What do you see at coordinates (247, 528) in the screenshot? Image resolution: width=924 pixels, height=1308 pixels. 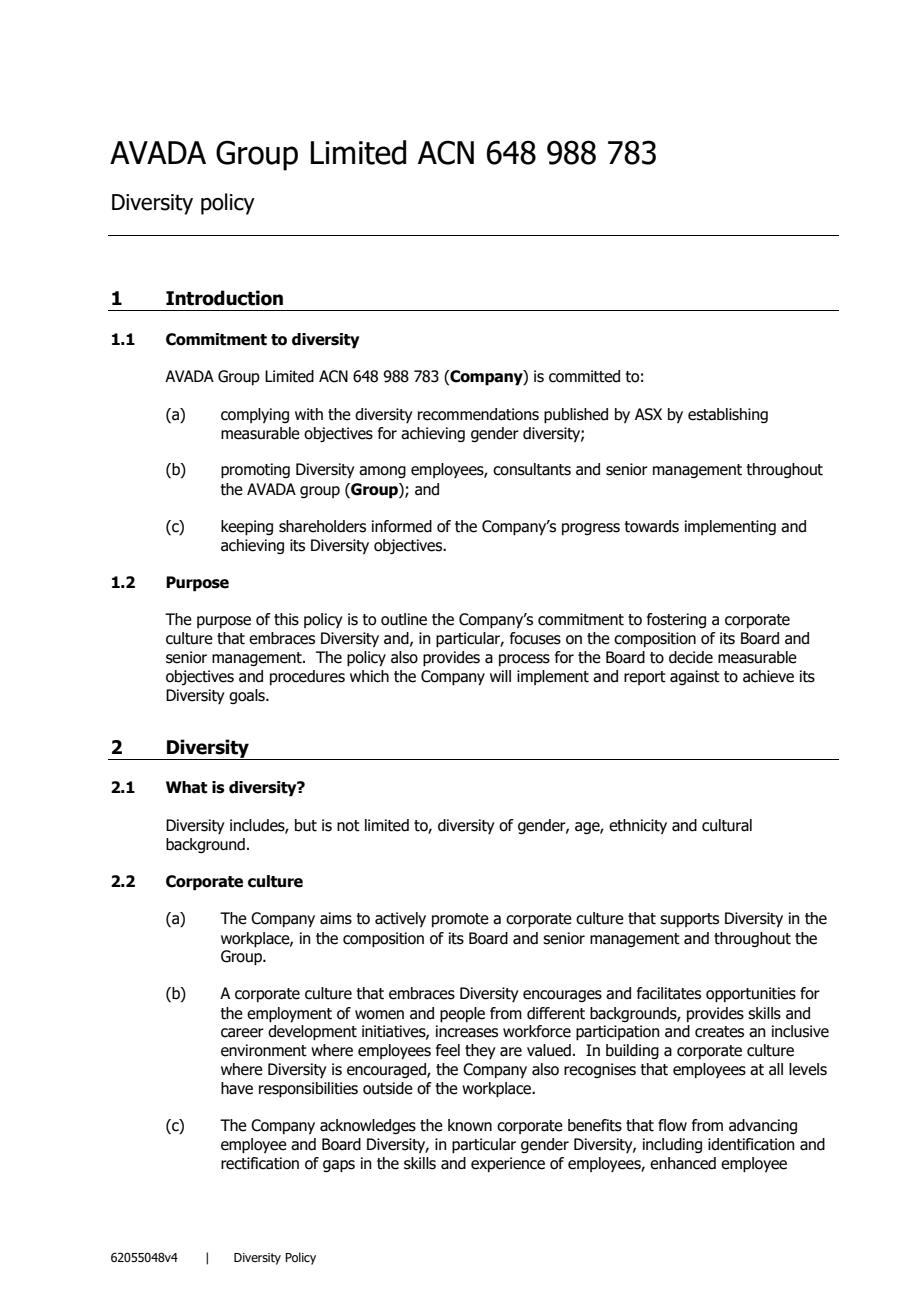 I see `keeping` at bounding box center [247, 528].
